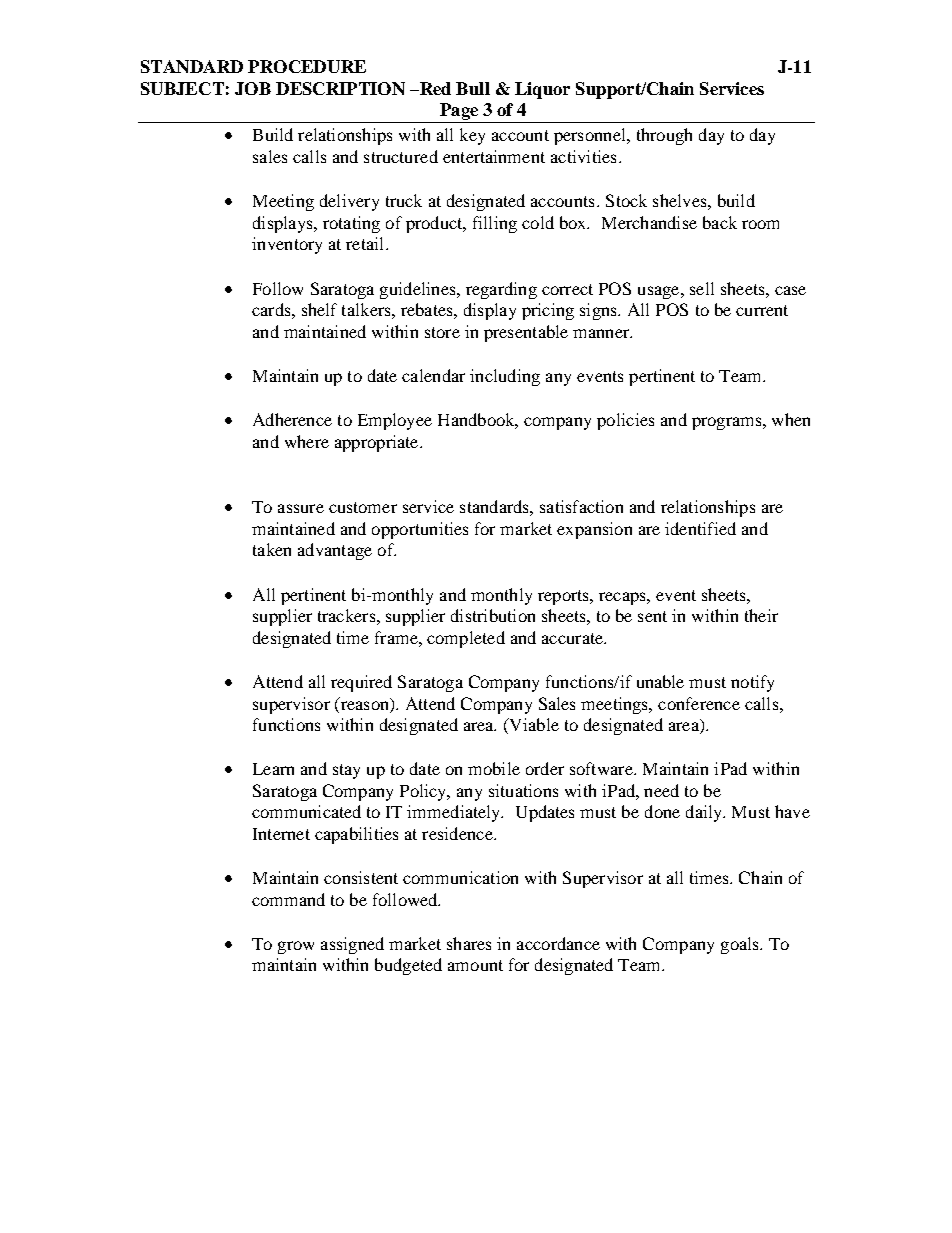 The width and height of the image is (952, 1233). I want to click on JOB, so click(253, 88).
